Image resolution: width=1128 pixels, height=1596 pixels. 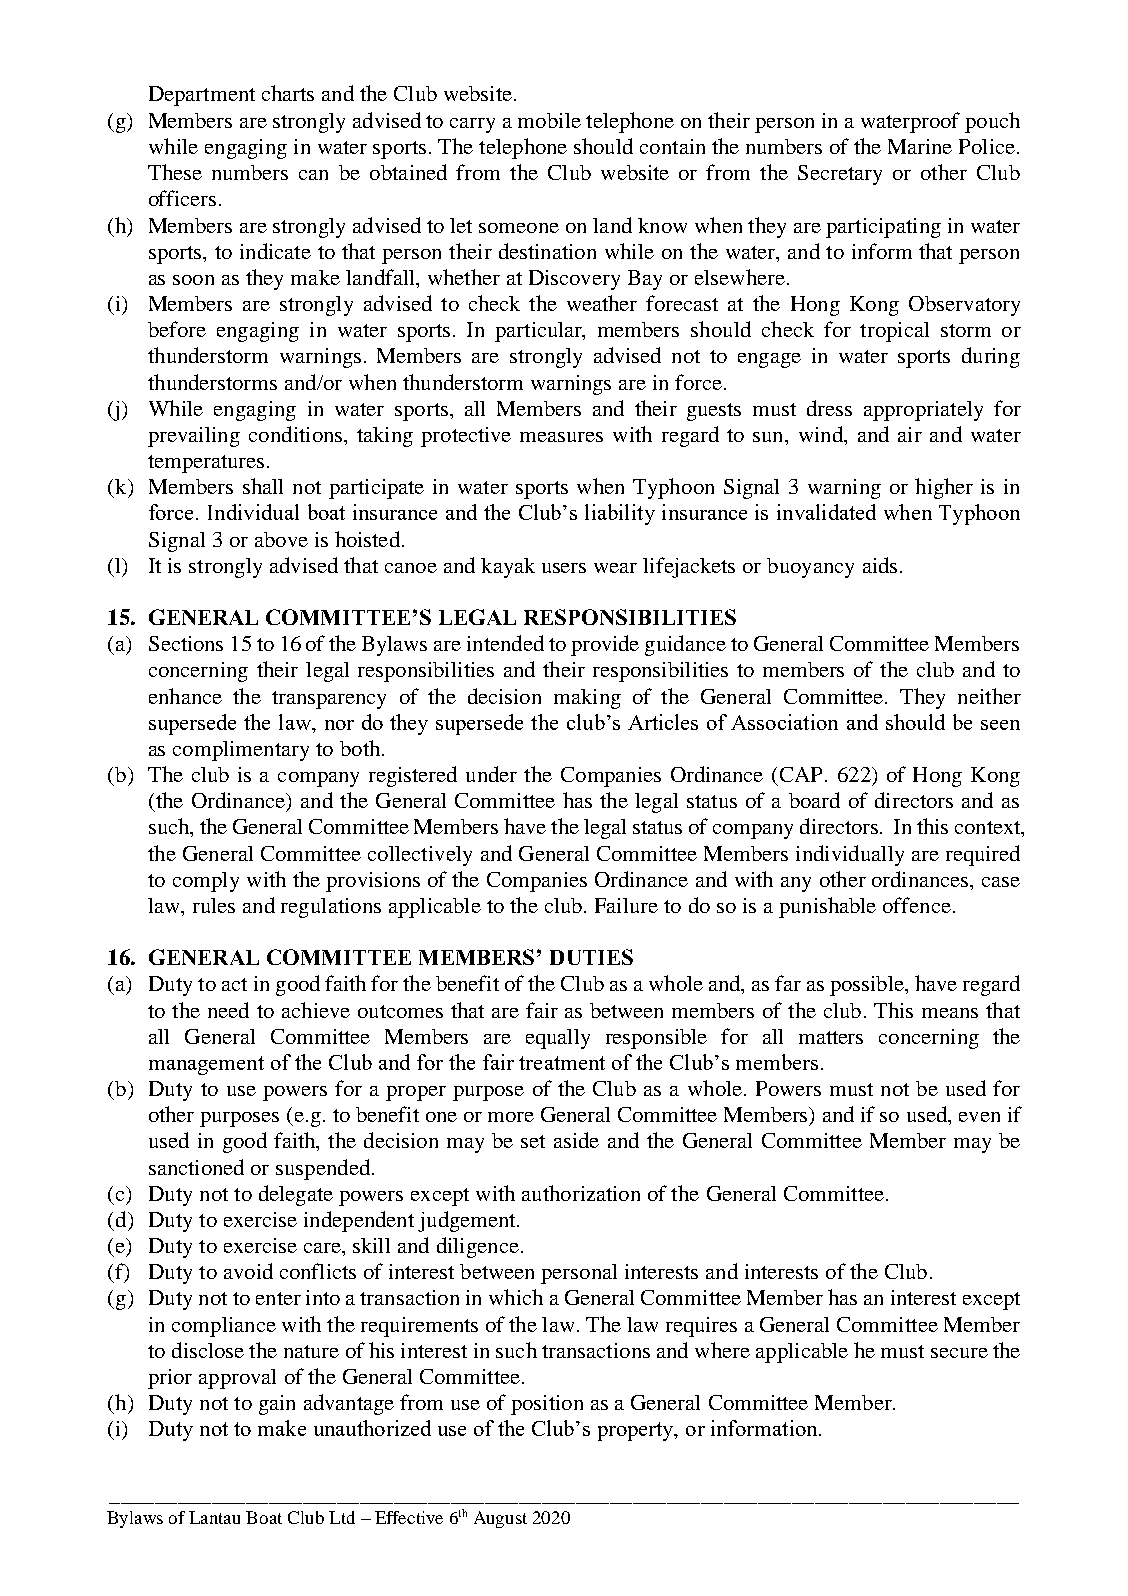 What do you see at coordinates (228, 1010) in the document?
I see `need` at bounding box center [228, 1010].
